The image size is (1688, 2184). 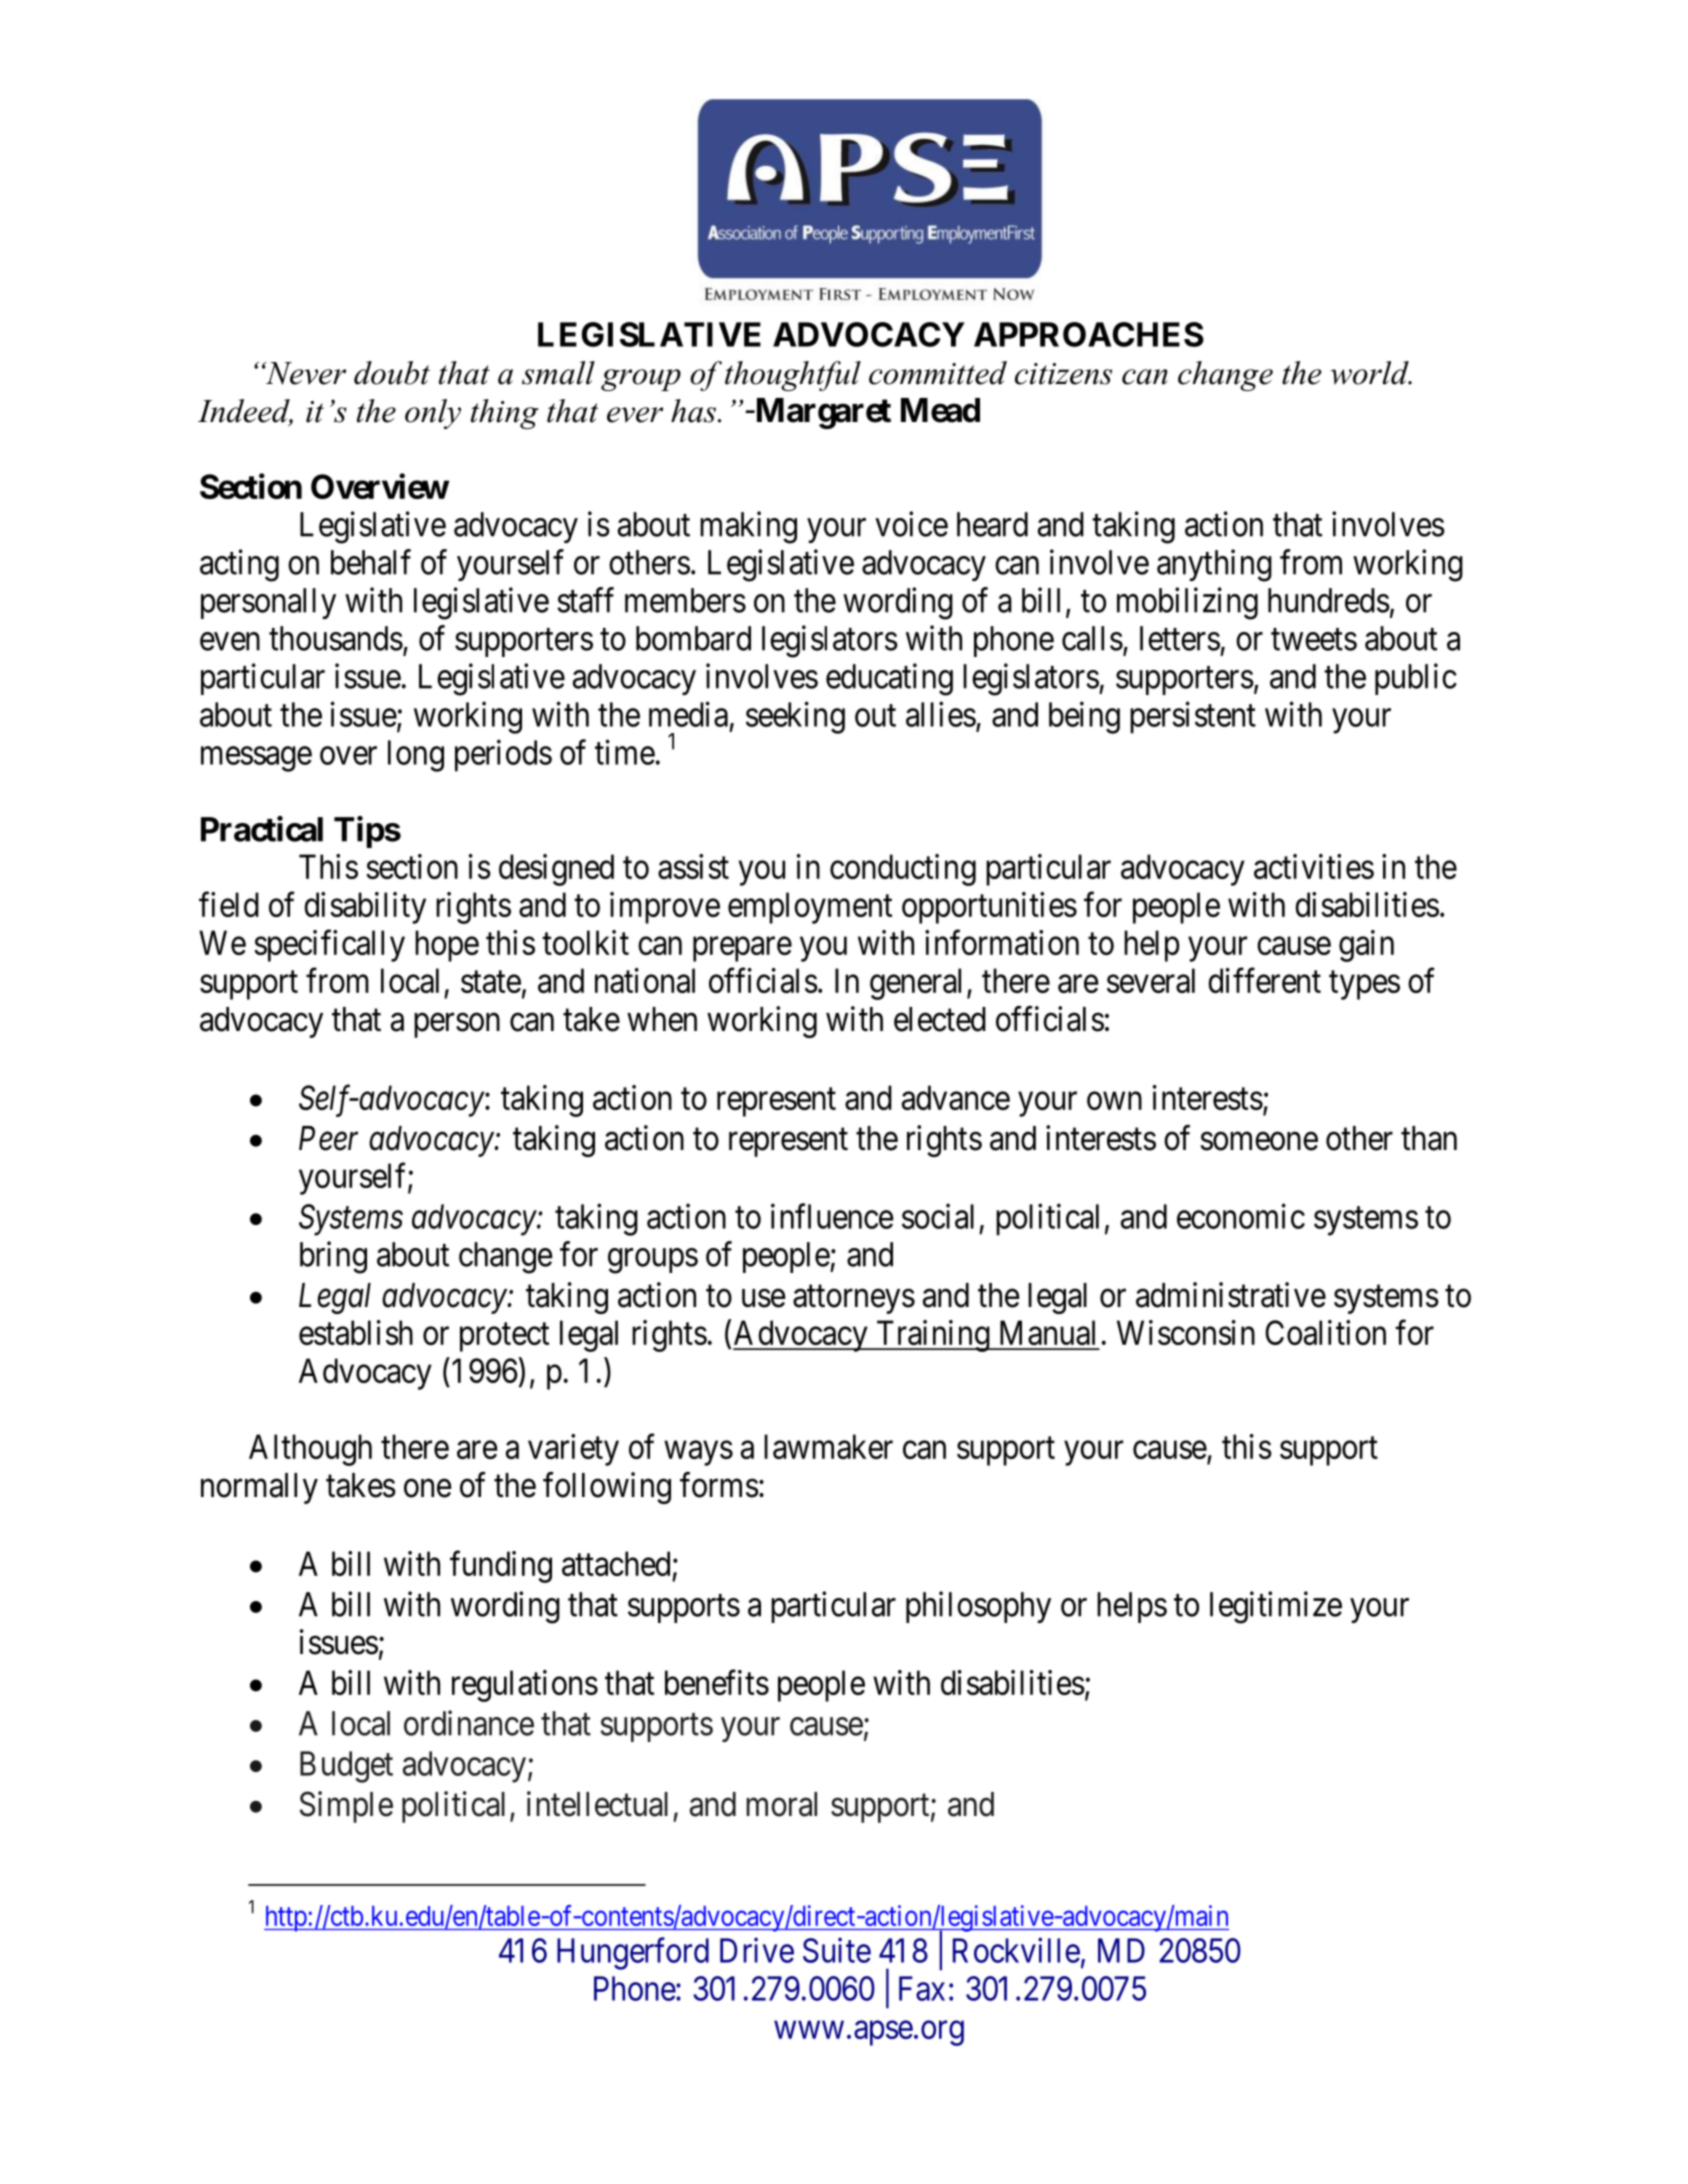 What do you see at coordinates (757, 1950) in the screenshot?
I see `Drive` at bounding box center [757, 1950].
